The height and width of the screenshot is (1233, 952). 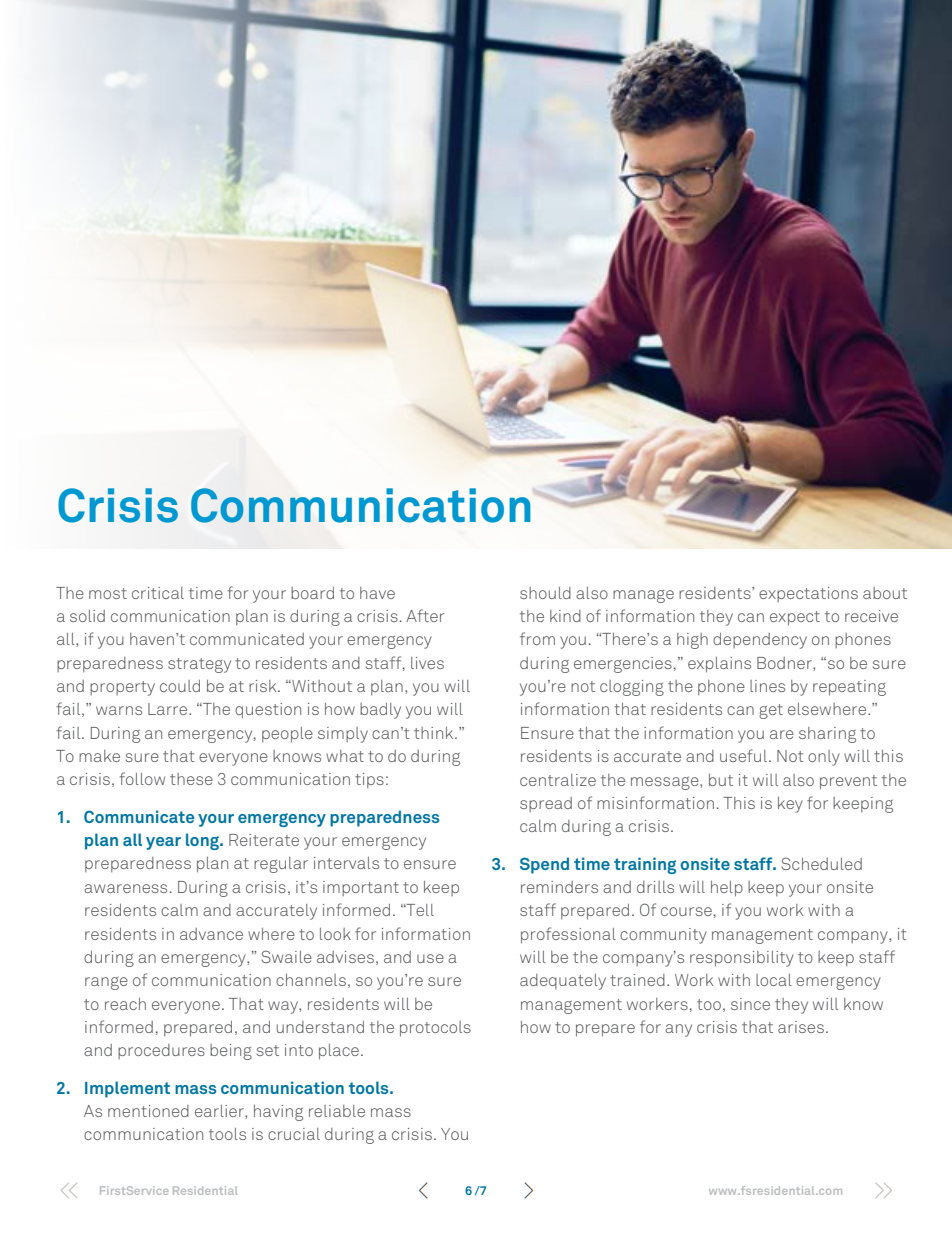 I want to click on reliable, so click(x=337, y=1111).
